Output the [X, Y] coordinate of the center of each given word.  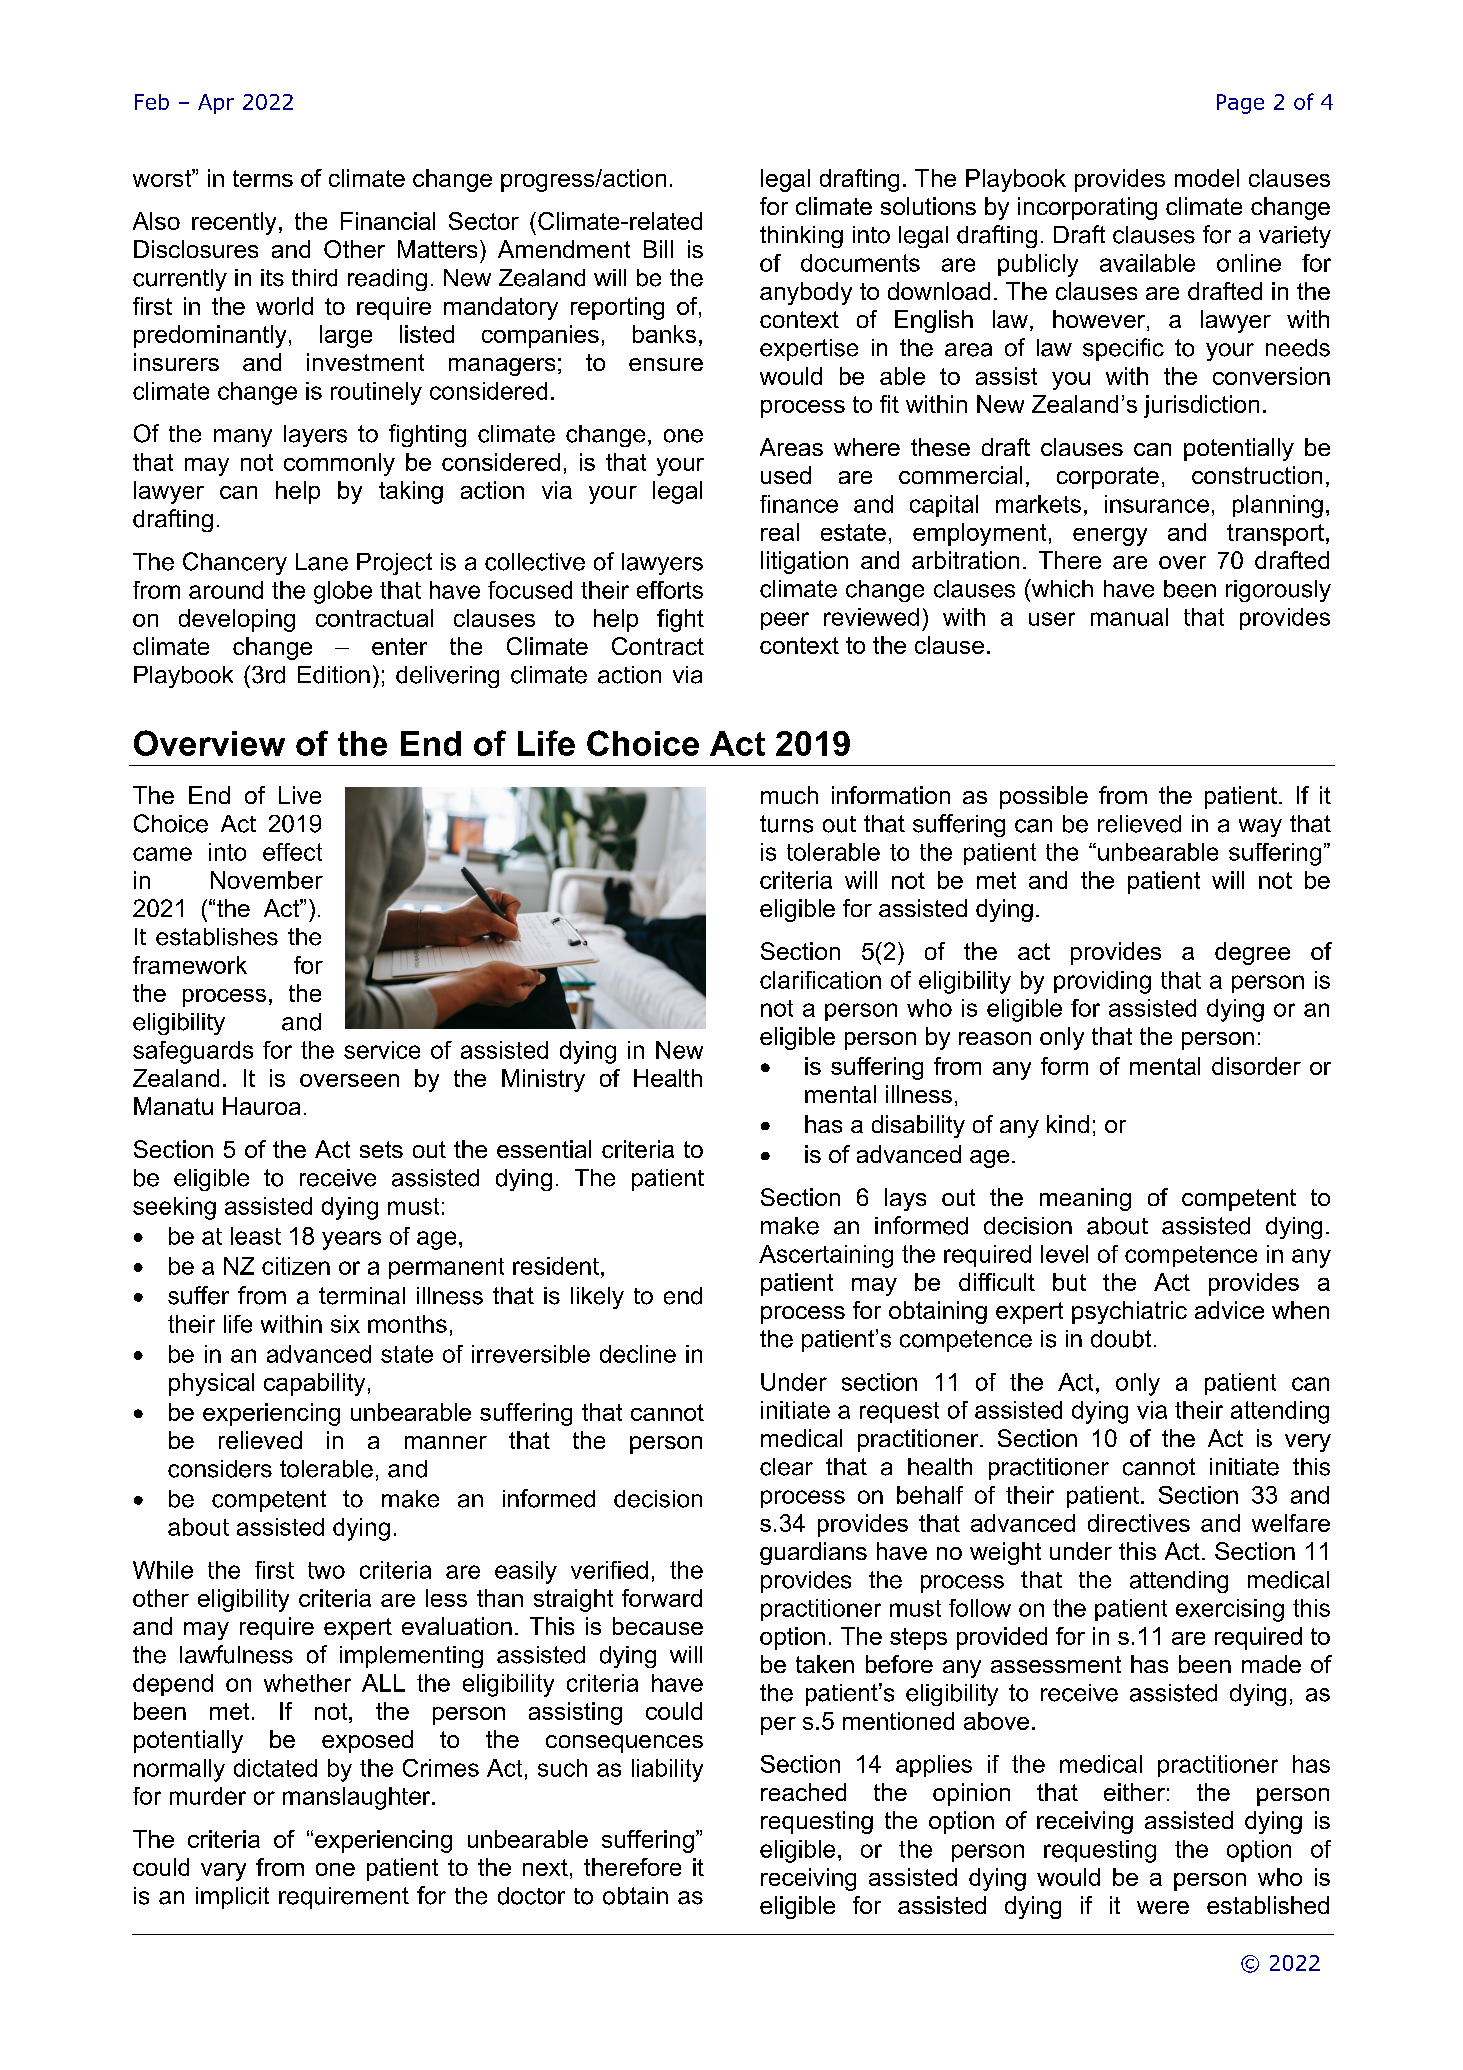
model [1207, 178]
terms [263, 178]
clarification [820, 980]
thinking [801, 237]
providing [1102, 982]
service [382, 1050]
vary [223, 1872]
